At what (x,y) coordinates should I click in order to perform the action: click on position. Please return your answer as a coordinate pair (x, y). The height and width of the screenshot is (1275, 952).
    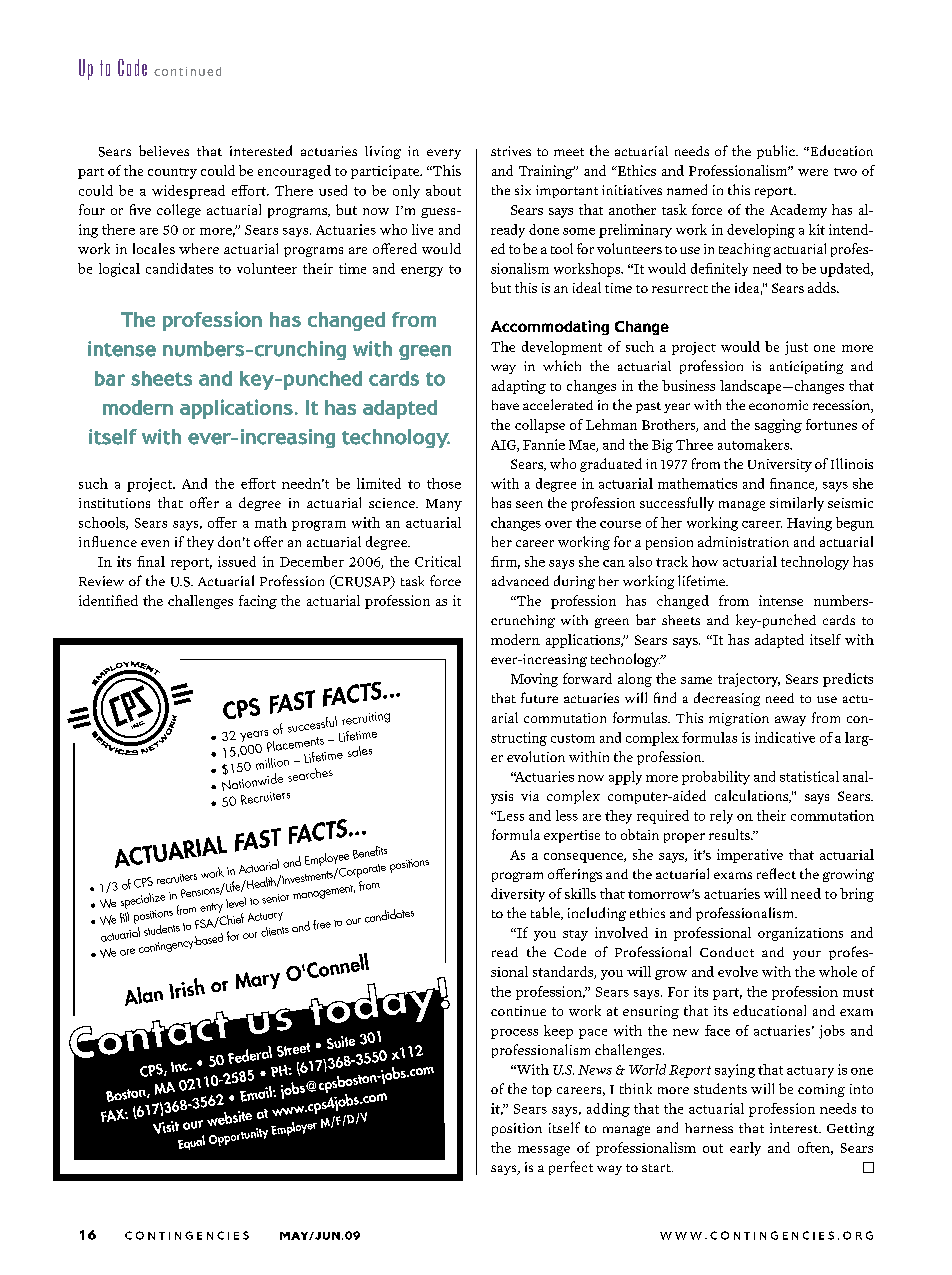
    Looking at the image, I should click on (517, 1129).
